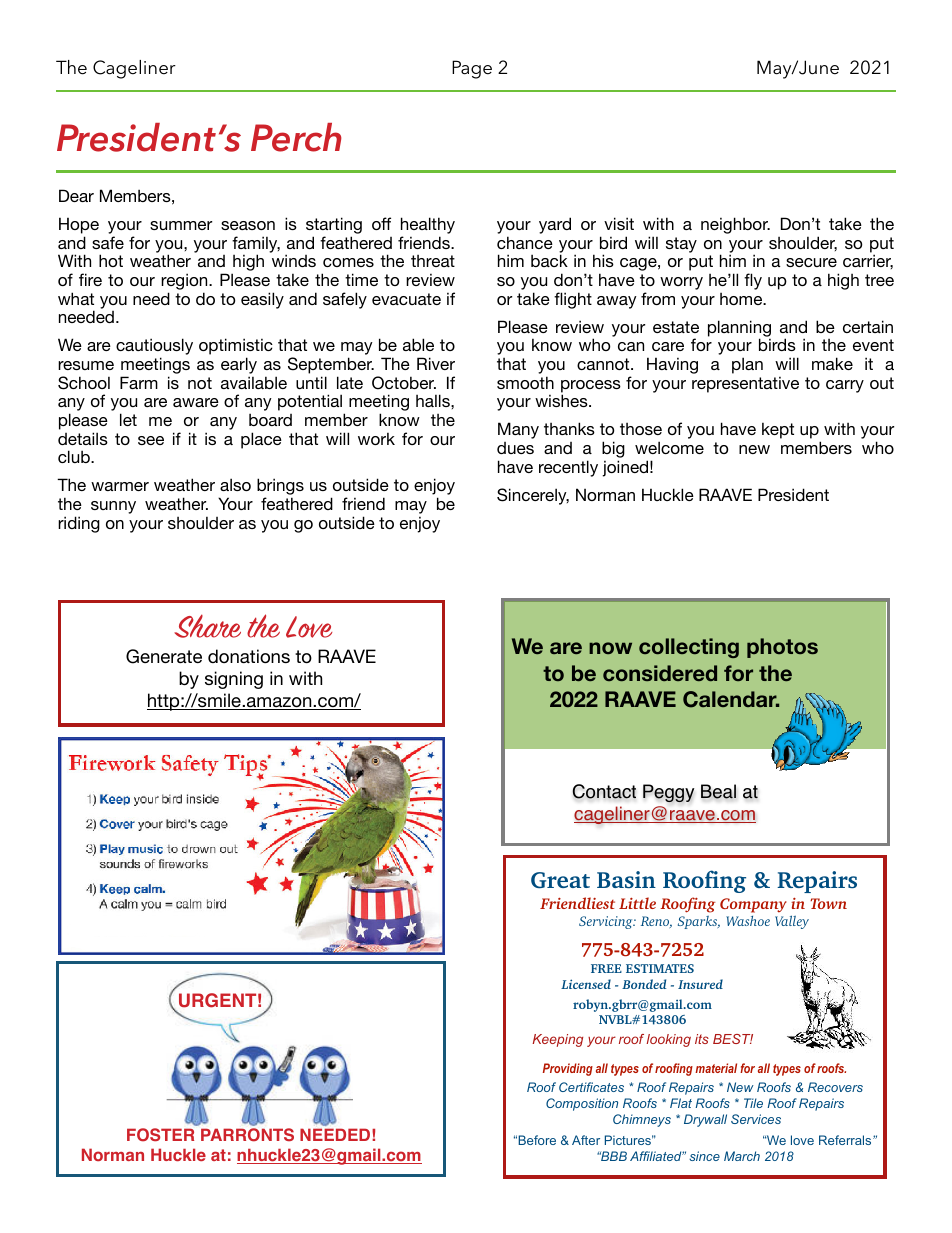 This screenshot has width=952, height=1233. Describe the element at coordinates (472, 69) in the screenshot. I see `Page` at that location.
